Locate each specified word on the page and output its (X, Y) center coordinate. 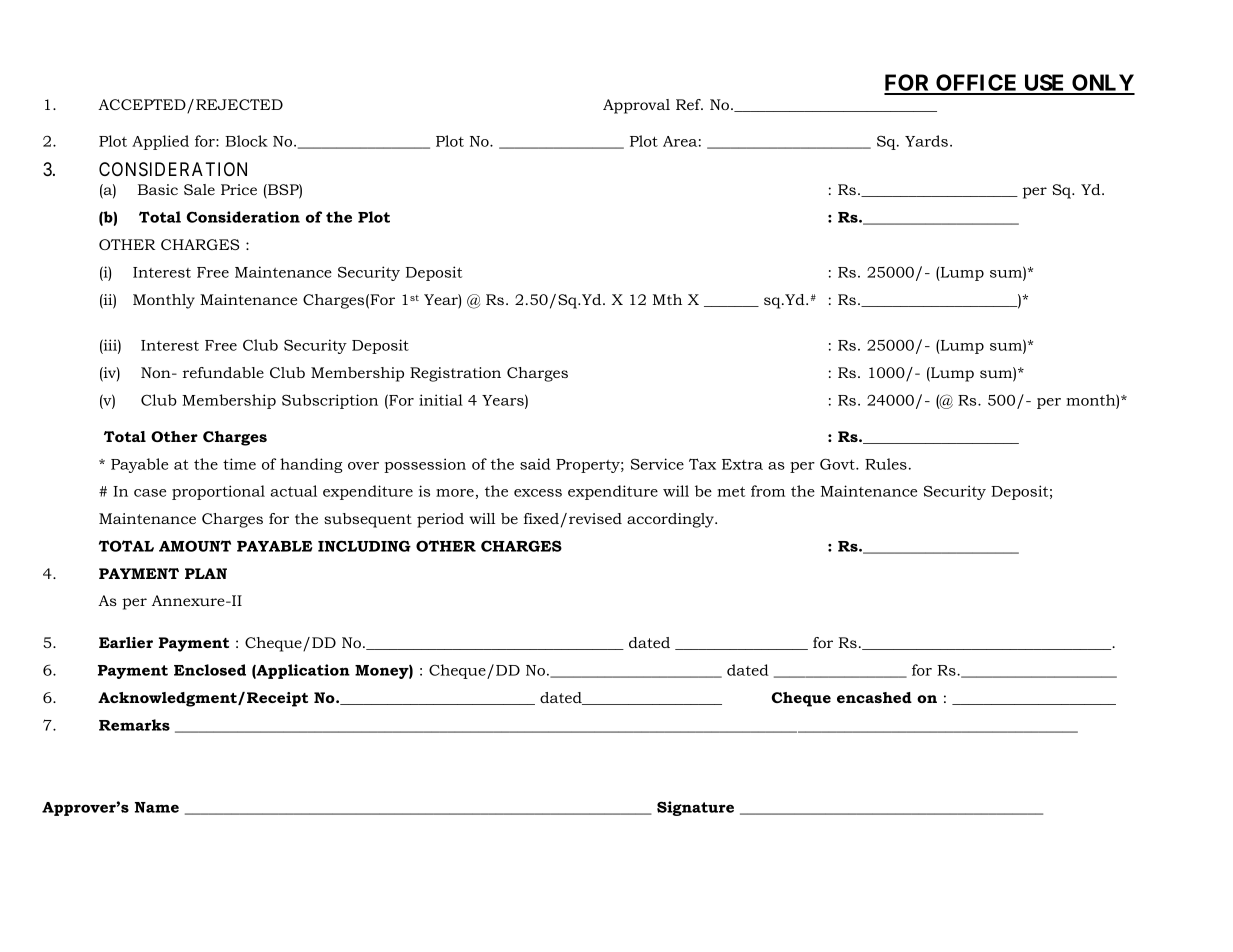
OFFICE (977, 84)
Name (157, 807)
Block (246, 141)
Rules (886, 464)
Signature (695, 808)
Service (657, 464)
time (239, 464)
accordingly (671, 520)
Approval (636, 106)
